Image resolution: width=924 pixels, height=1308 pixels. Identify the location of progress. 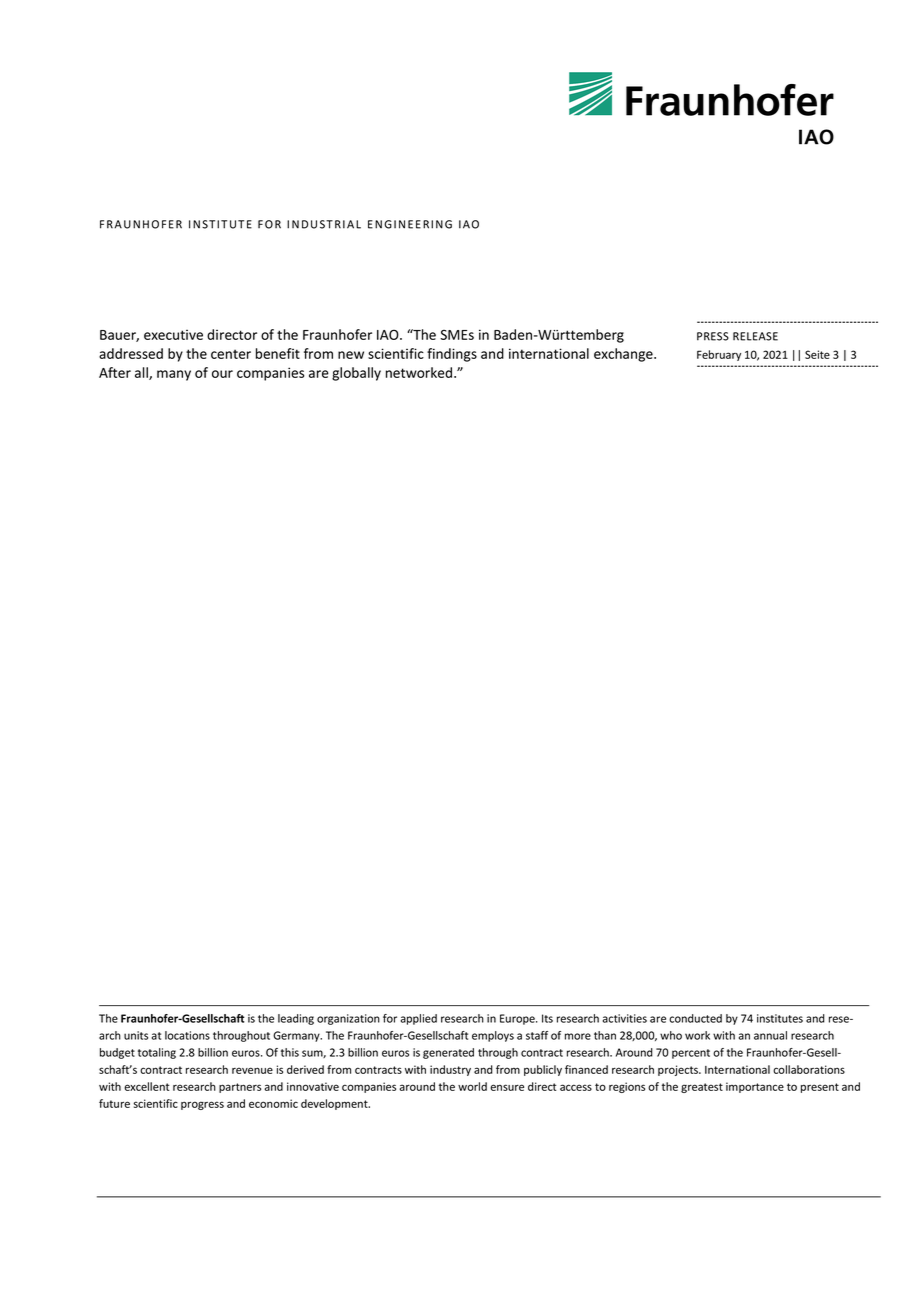
(202, 1105).
